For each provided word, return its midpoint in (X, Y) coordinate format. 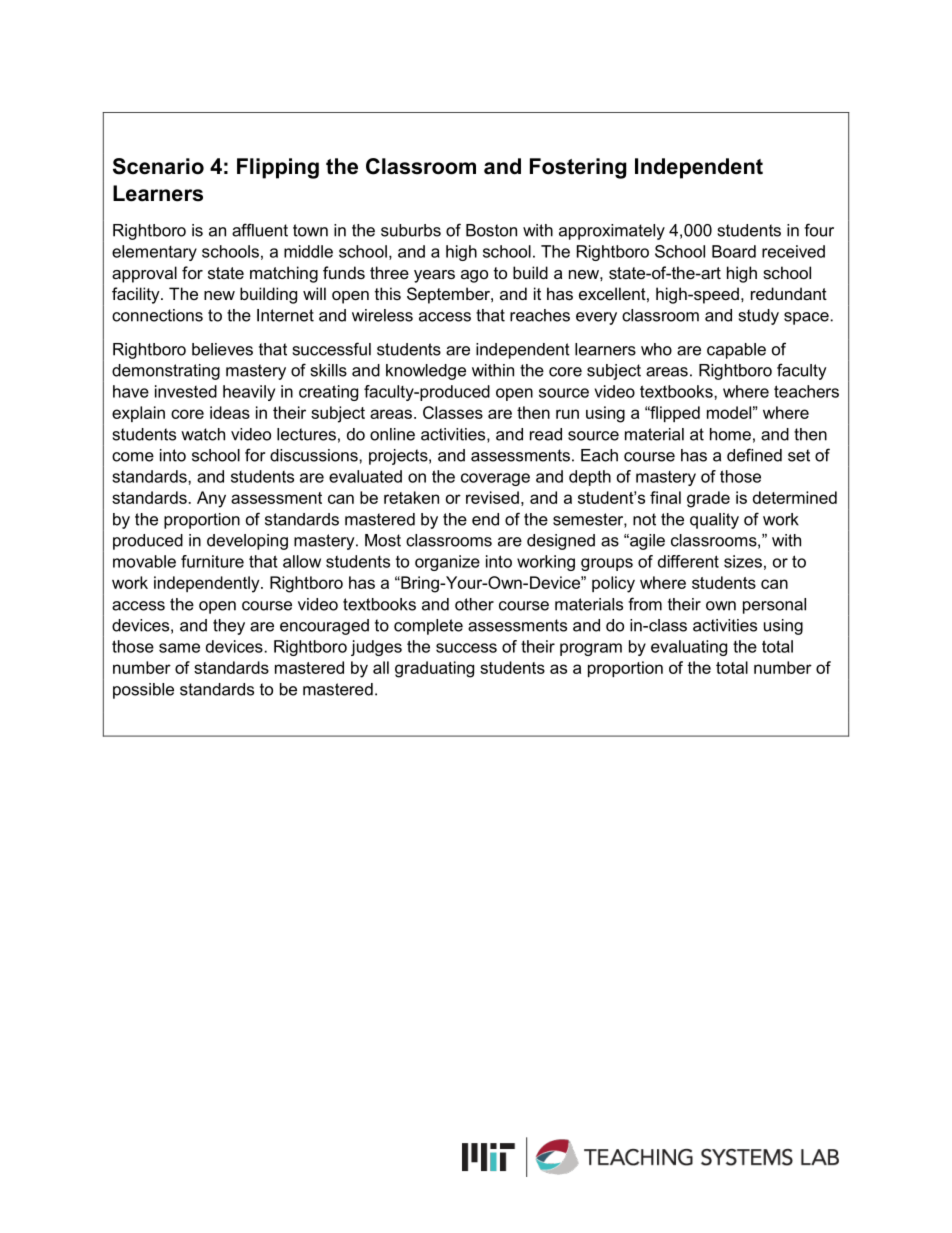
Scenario (158, 166)
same (179, 648)
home (730, 434)
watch (203, 434)
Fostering (578, 168)
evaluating (689, 648)
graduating (434, 669)
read (546, 434)
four (819, 230)
